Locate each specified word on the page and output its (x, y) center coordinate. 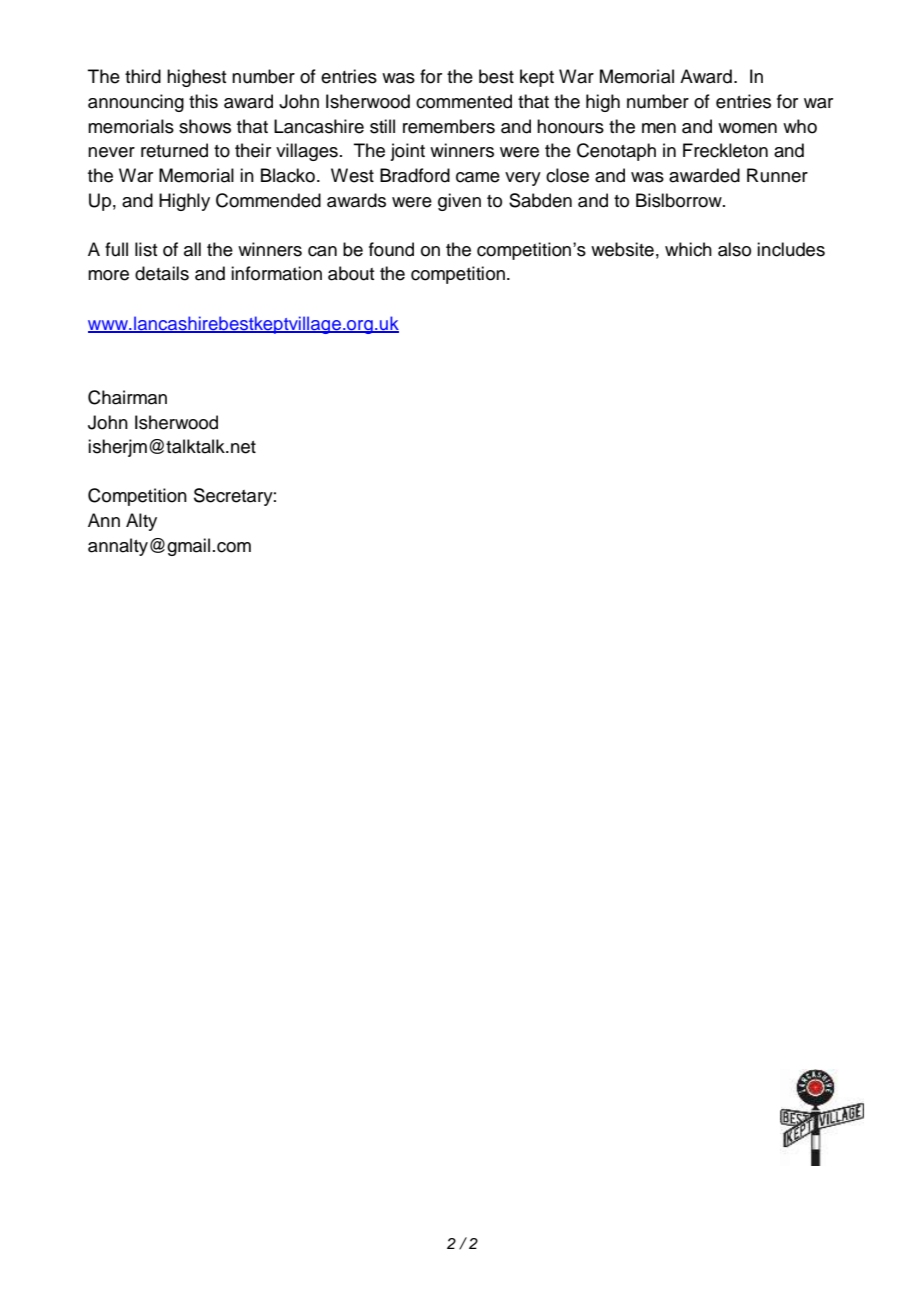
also (734, 249)
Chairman (127, 397)
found (391, 249)
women (747, 128)
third (143, 76)
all (192, 249)
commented (464, 101)
